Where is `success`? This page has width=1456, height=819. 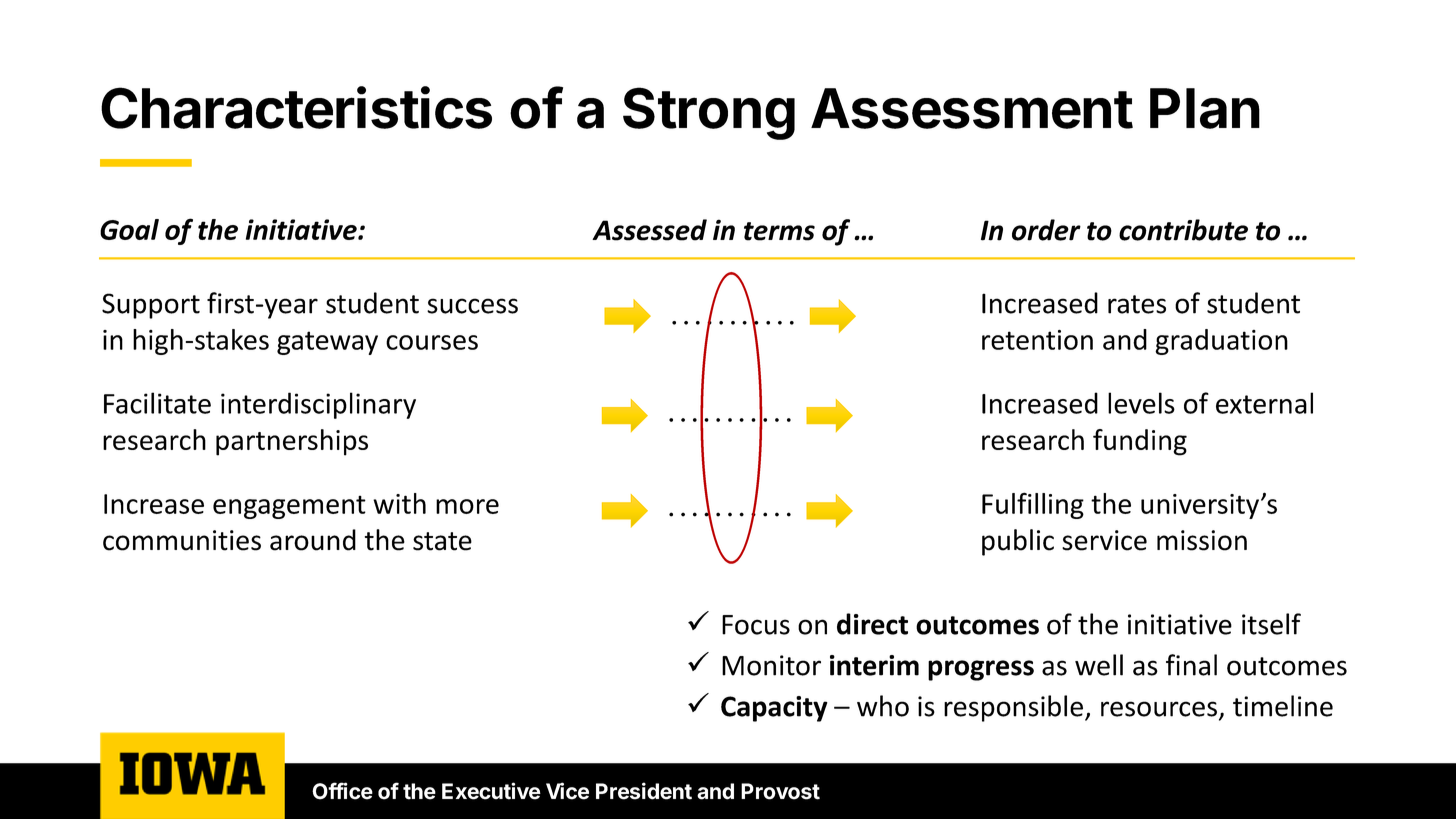
success is located at coordinates (472, 306).
